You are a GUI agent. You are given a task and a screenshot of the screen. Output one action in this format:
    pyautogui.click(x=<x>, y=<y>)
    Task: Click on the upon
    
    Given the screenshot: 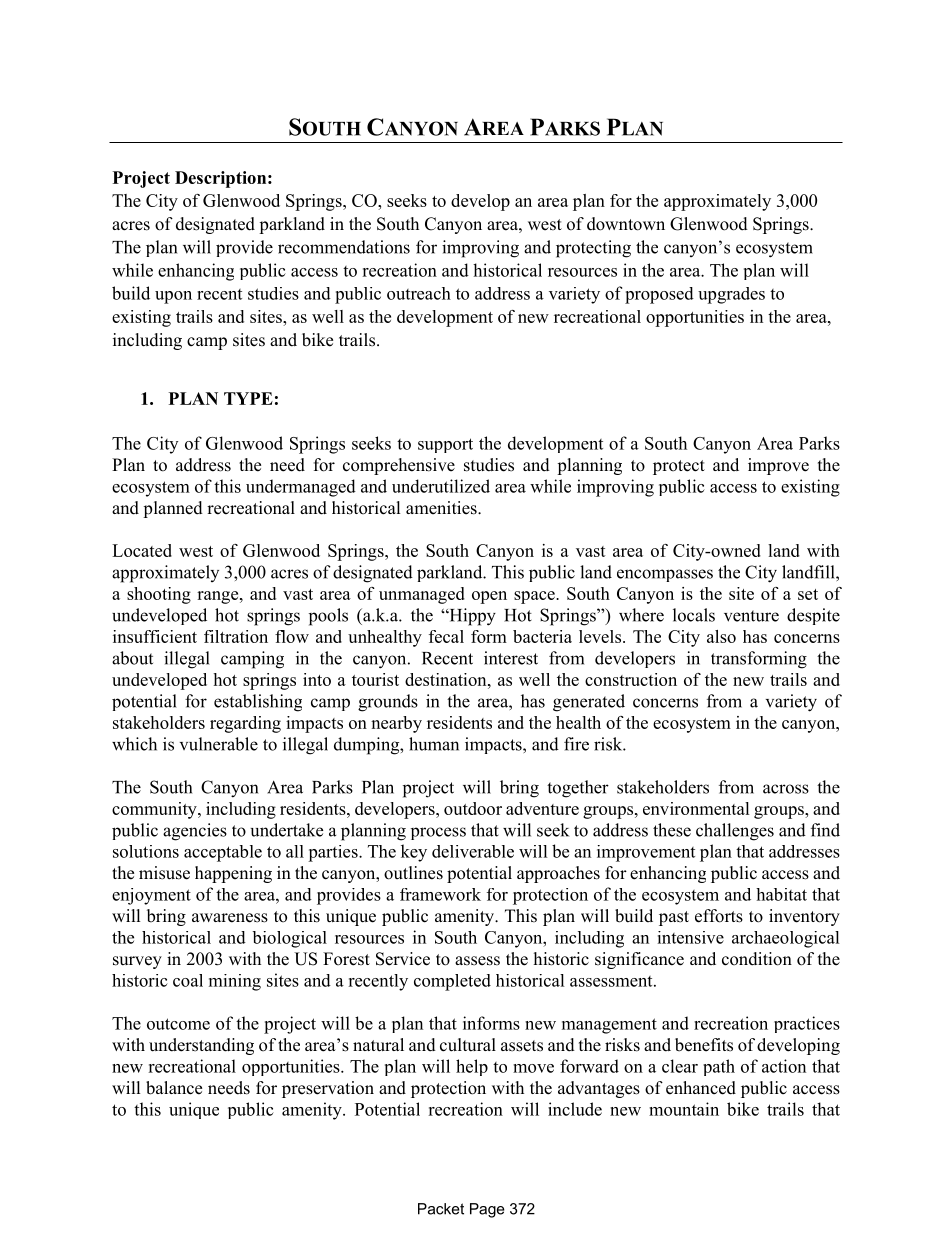 What is the action you would take?
    pyautogui.click(x=173, y=297)
